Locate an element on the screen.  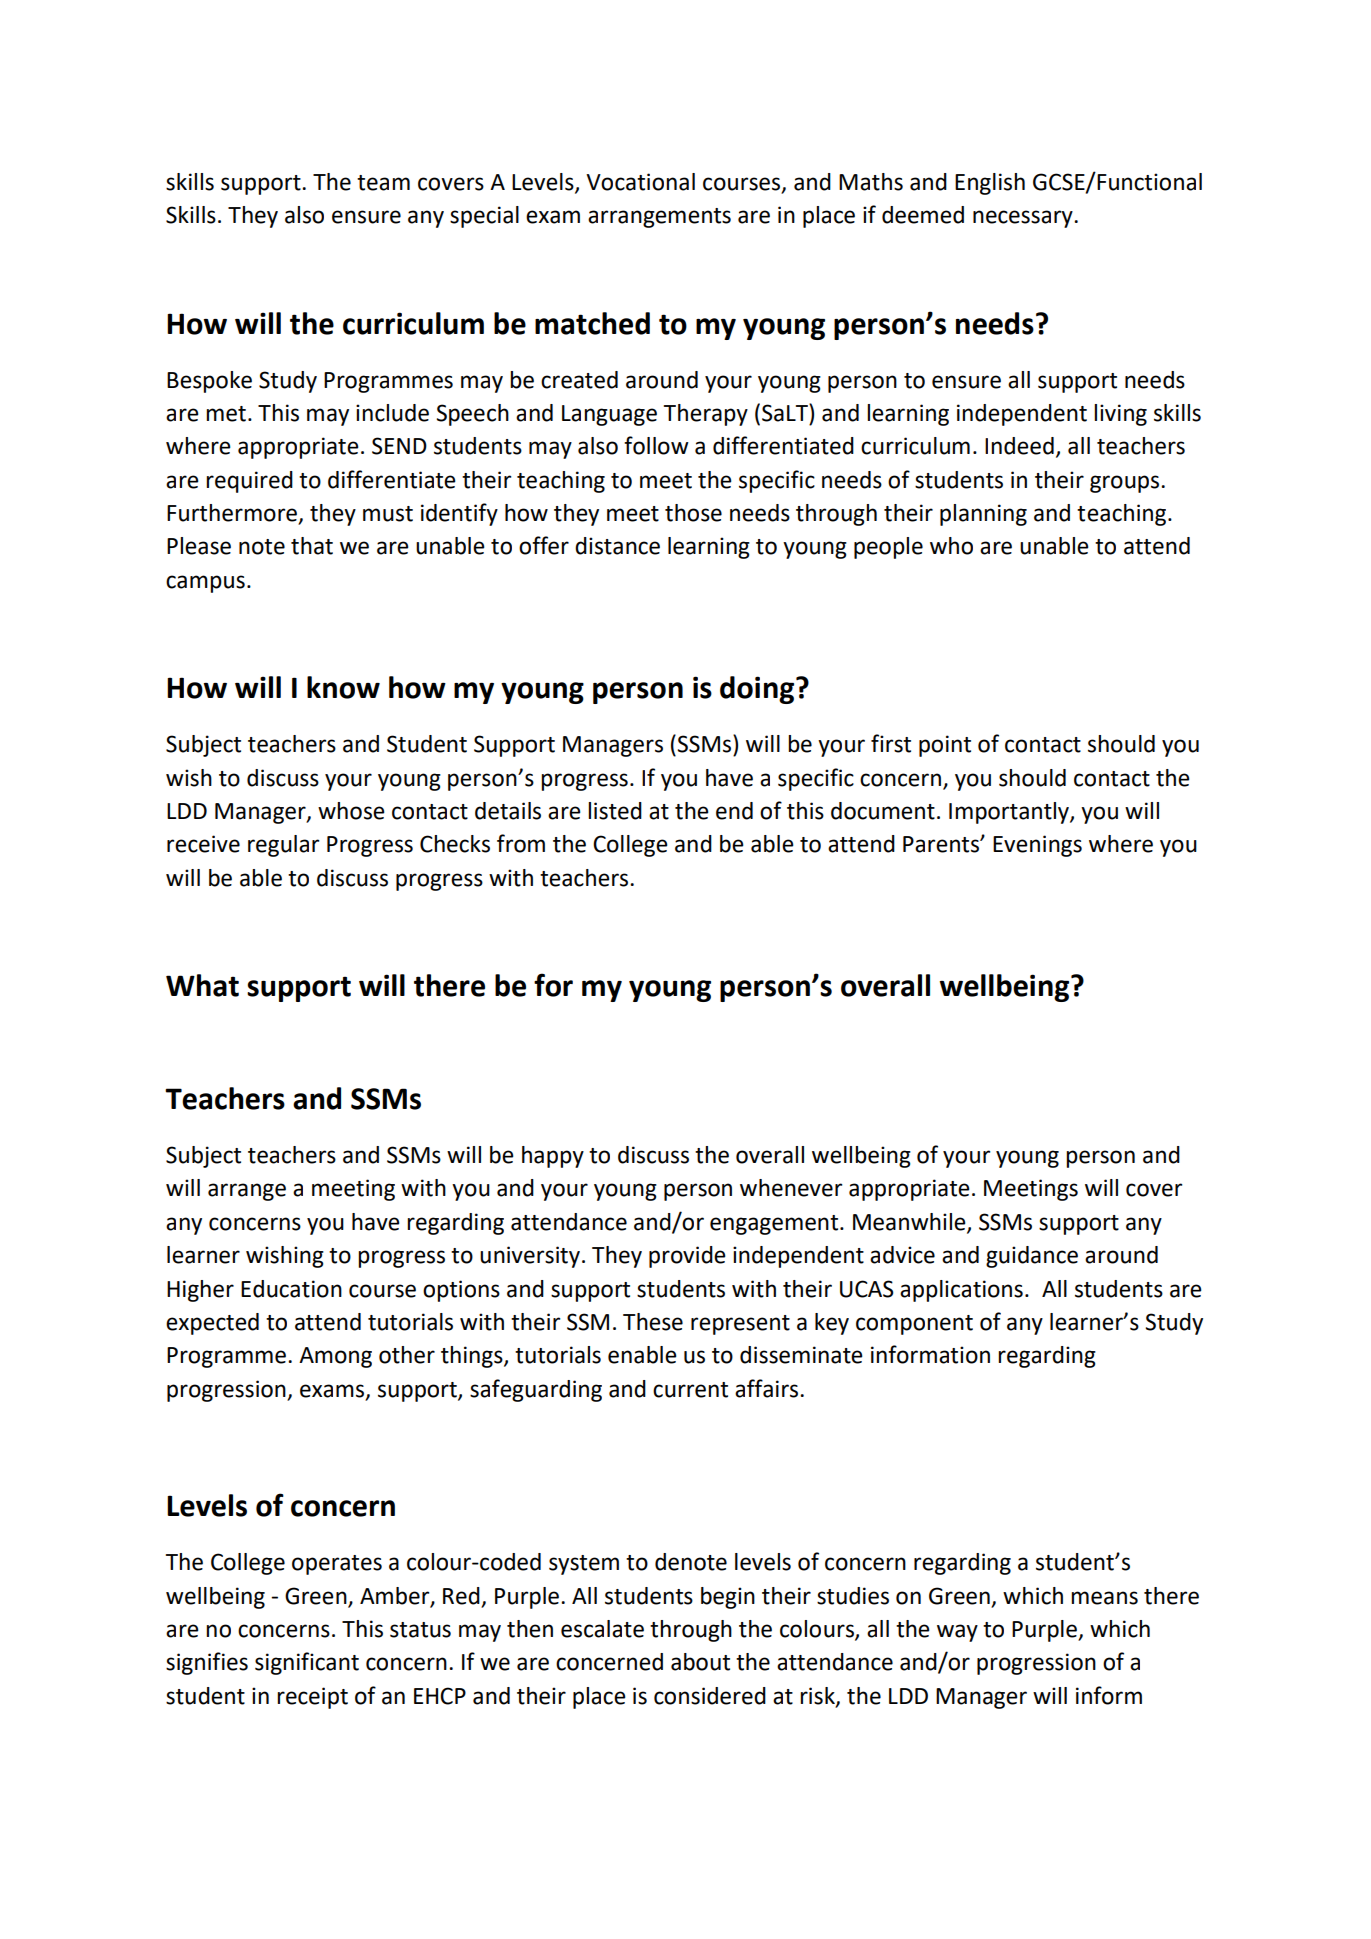
necessary is located at coordinates (1024, 219).
